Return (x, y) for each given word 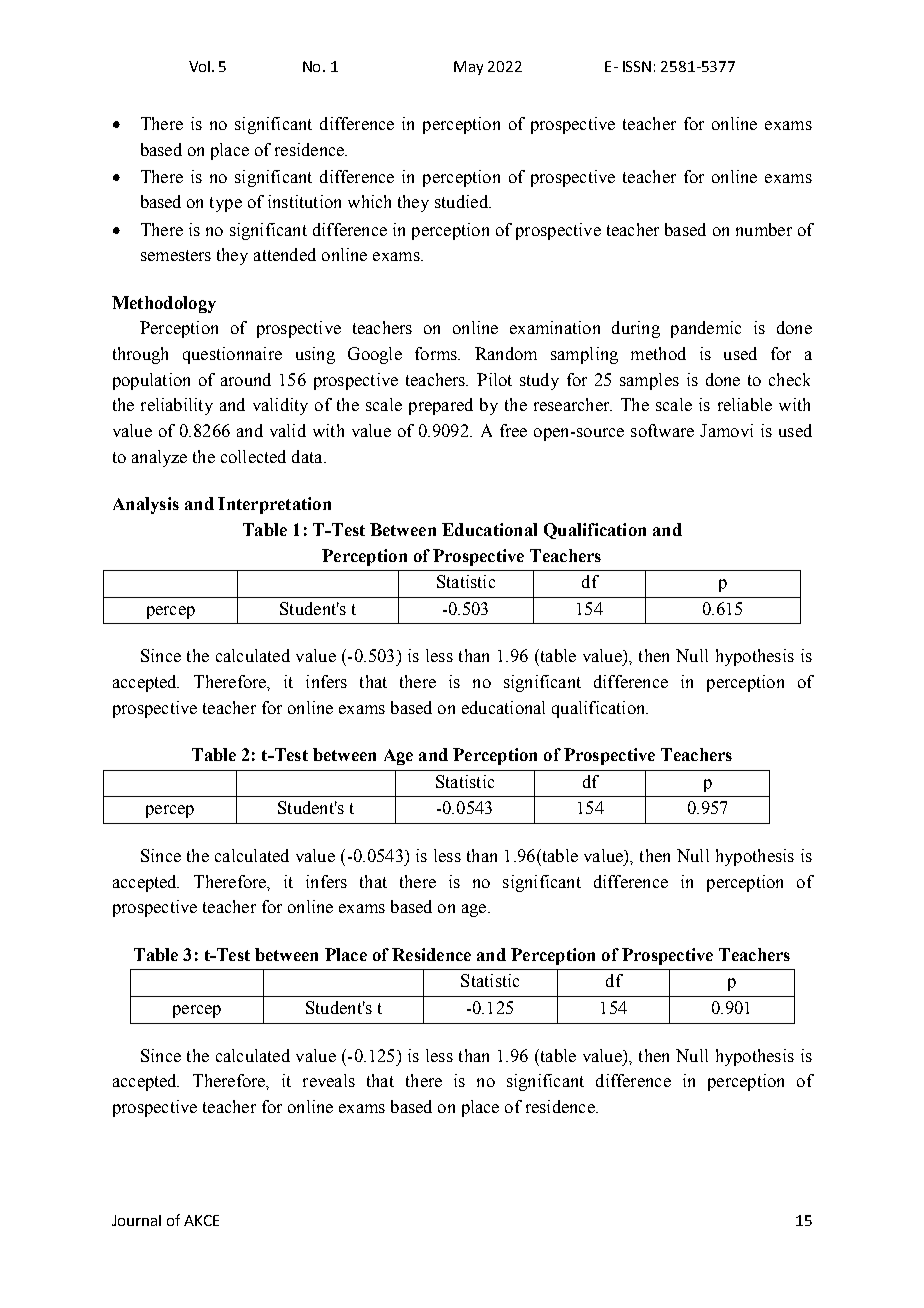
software (662, 430)
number (764, 229)
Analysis (146, 505)
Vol (199, 66)
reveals (329, 1080)
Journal (136, 1220)
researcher (573, 404)
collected (253, 456)
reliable (745, 404)
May (468, 68)
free (513, 430)
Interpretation (274, 505)
